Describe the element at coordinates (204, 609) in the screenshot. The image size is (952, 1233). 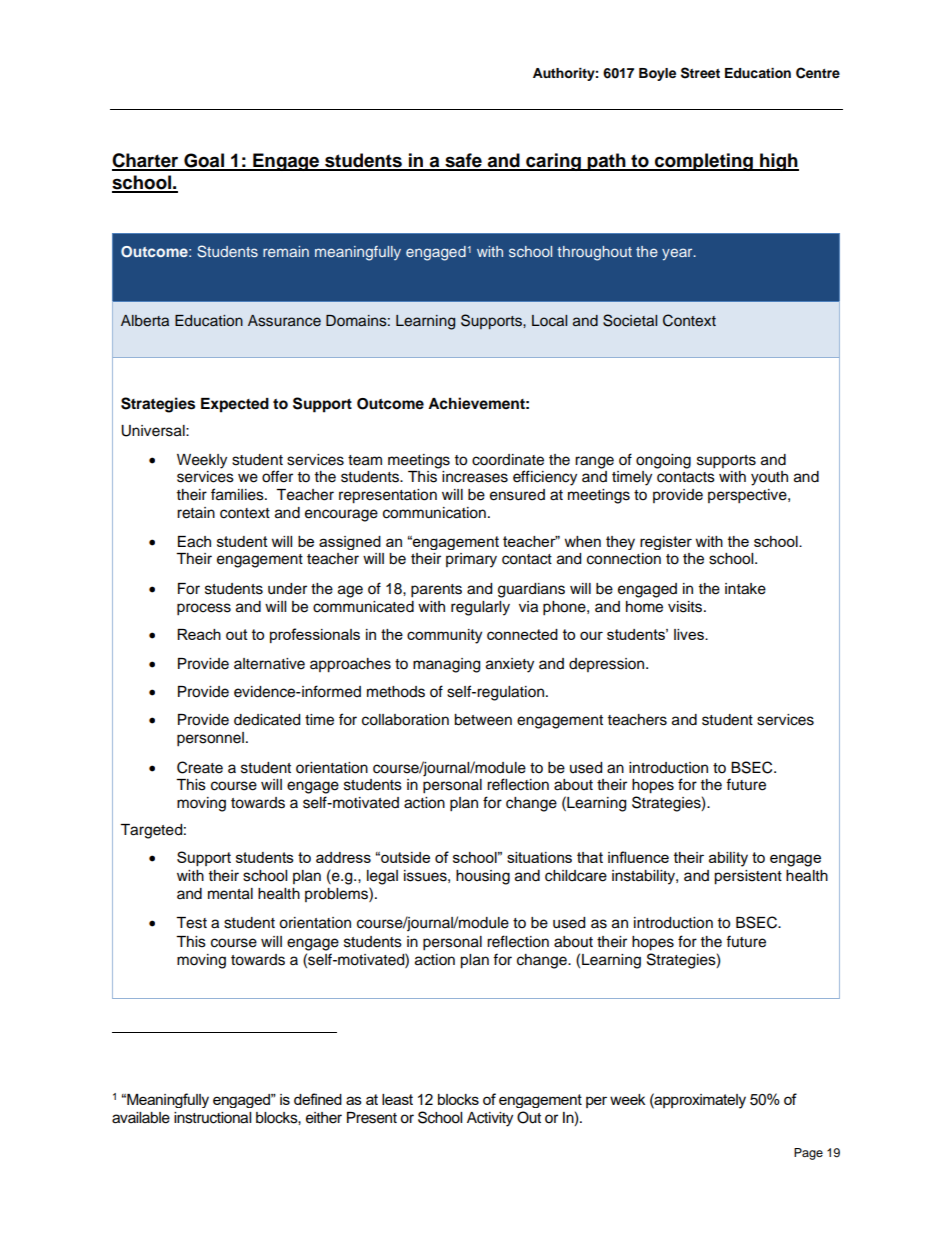
I see `process` at that location.
